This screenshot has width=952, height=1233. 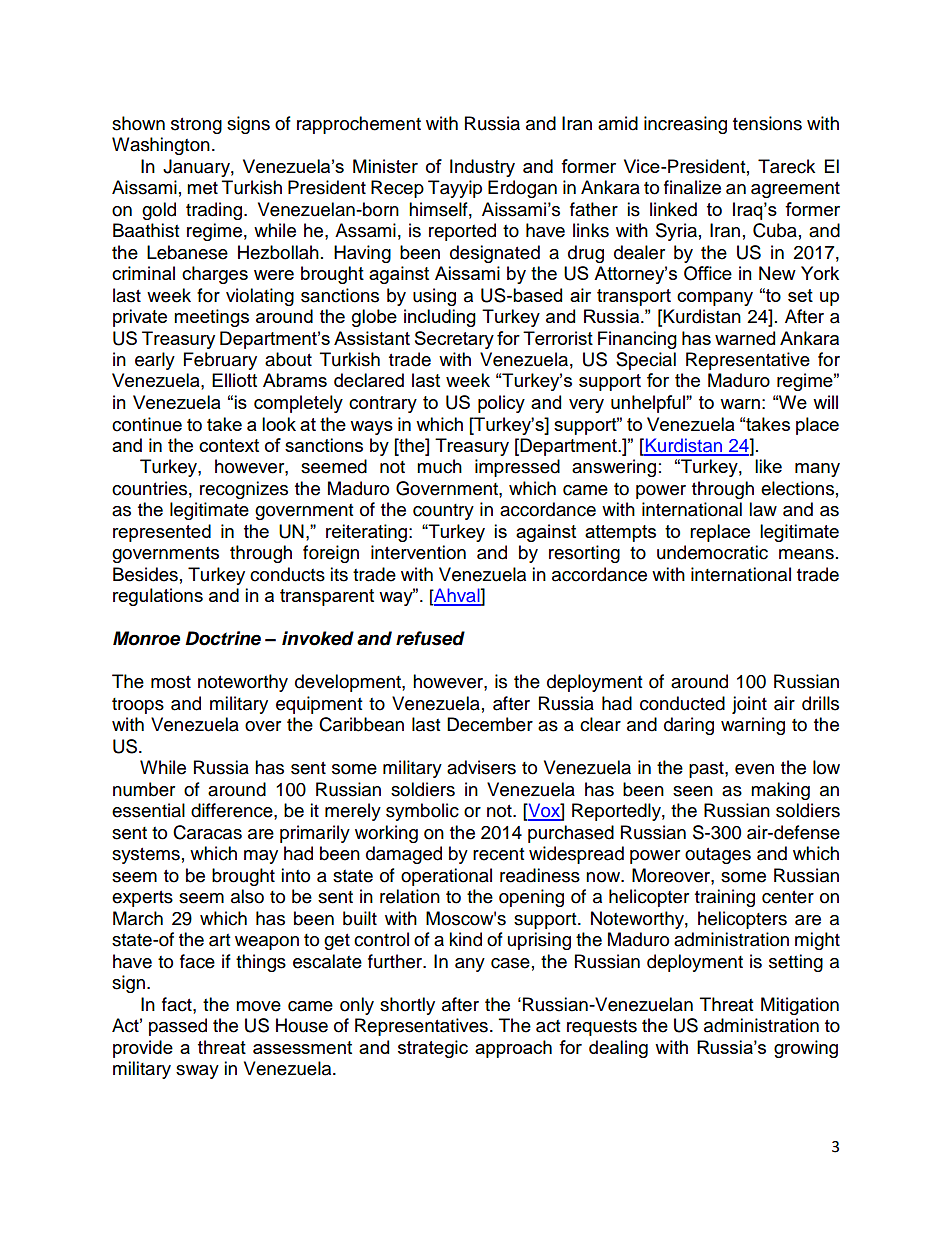 What do you see at coordinates (229, 445) in the screenshot?
I see `context` at bounding box center [229, 445].
